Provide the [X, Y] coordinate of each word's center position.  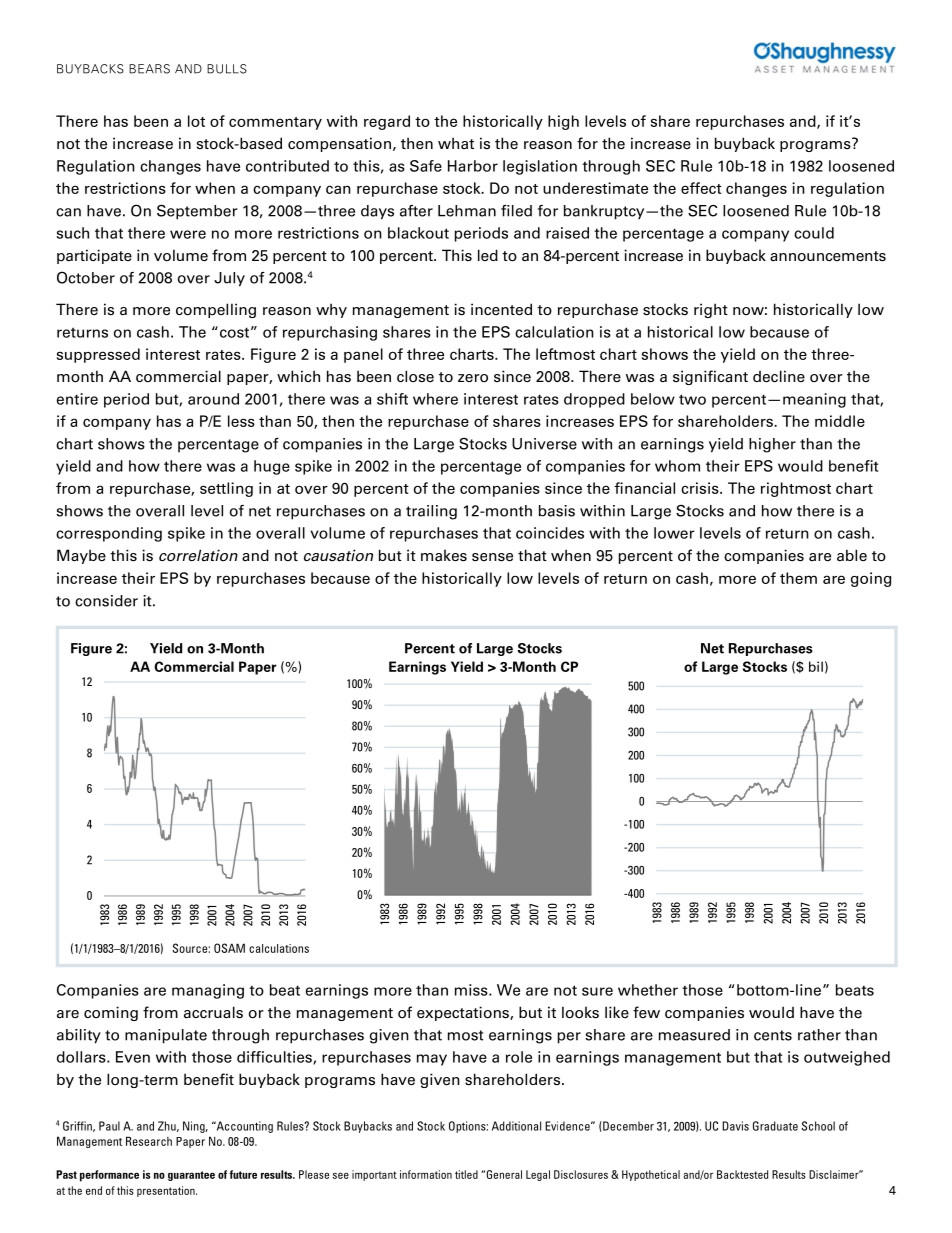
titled [466, 1174]
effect [701, 188]
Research [149, 1141]
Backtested [742, 1174]
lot [196, 121]
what [456, 143]
